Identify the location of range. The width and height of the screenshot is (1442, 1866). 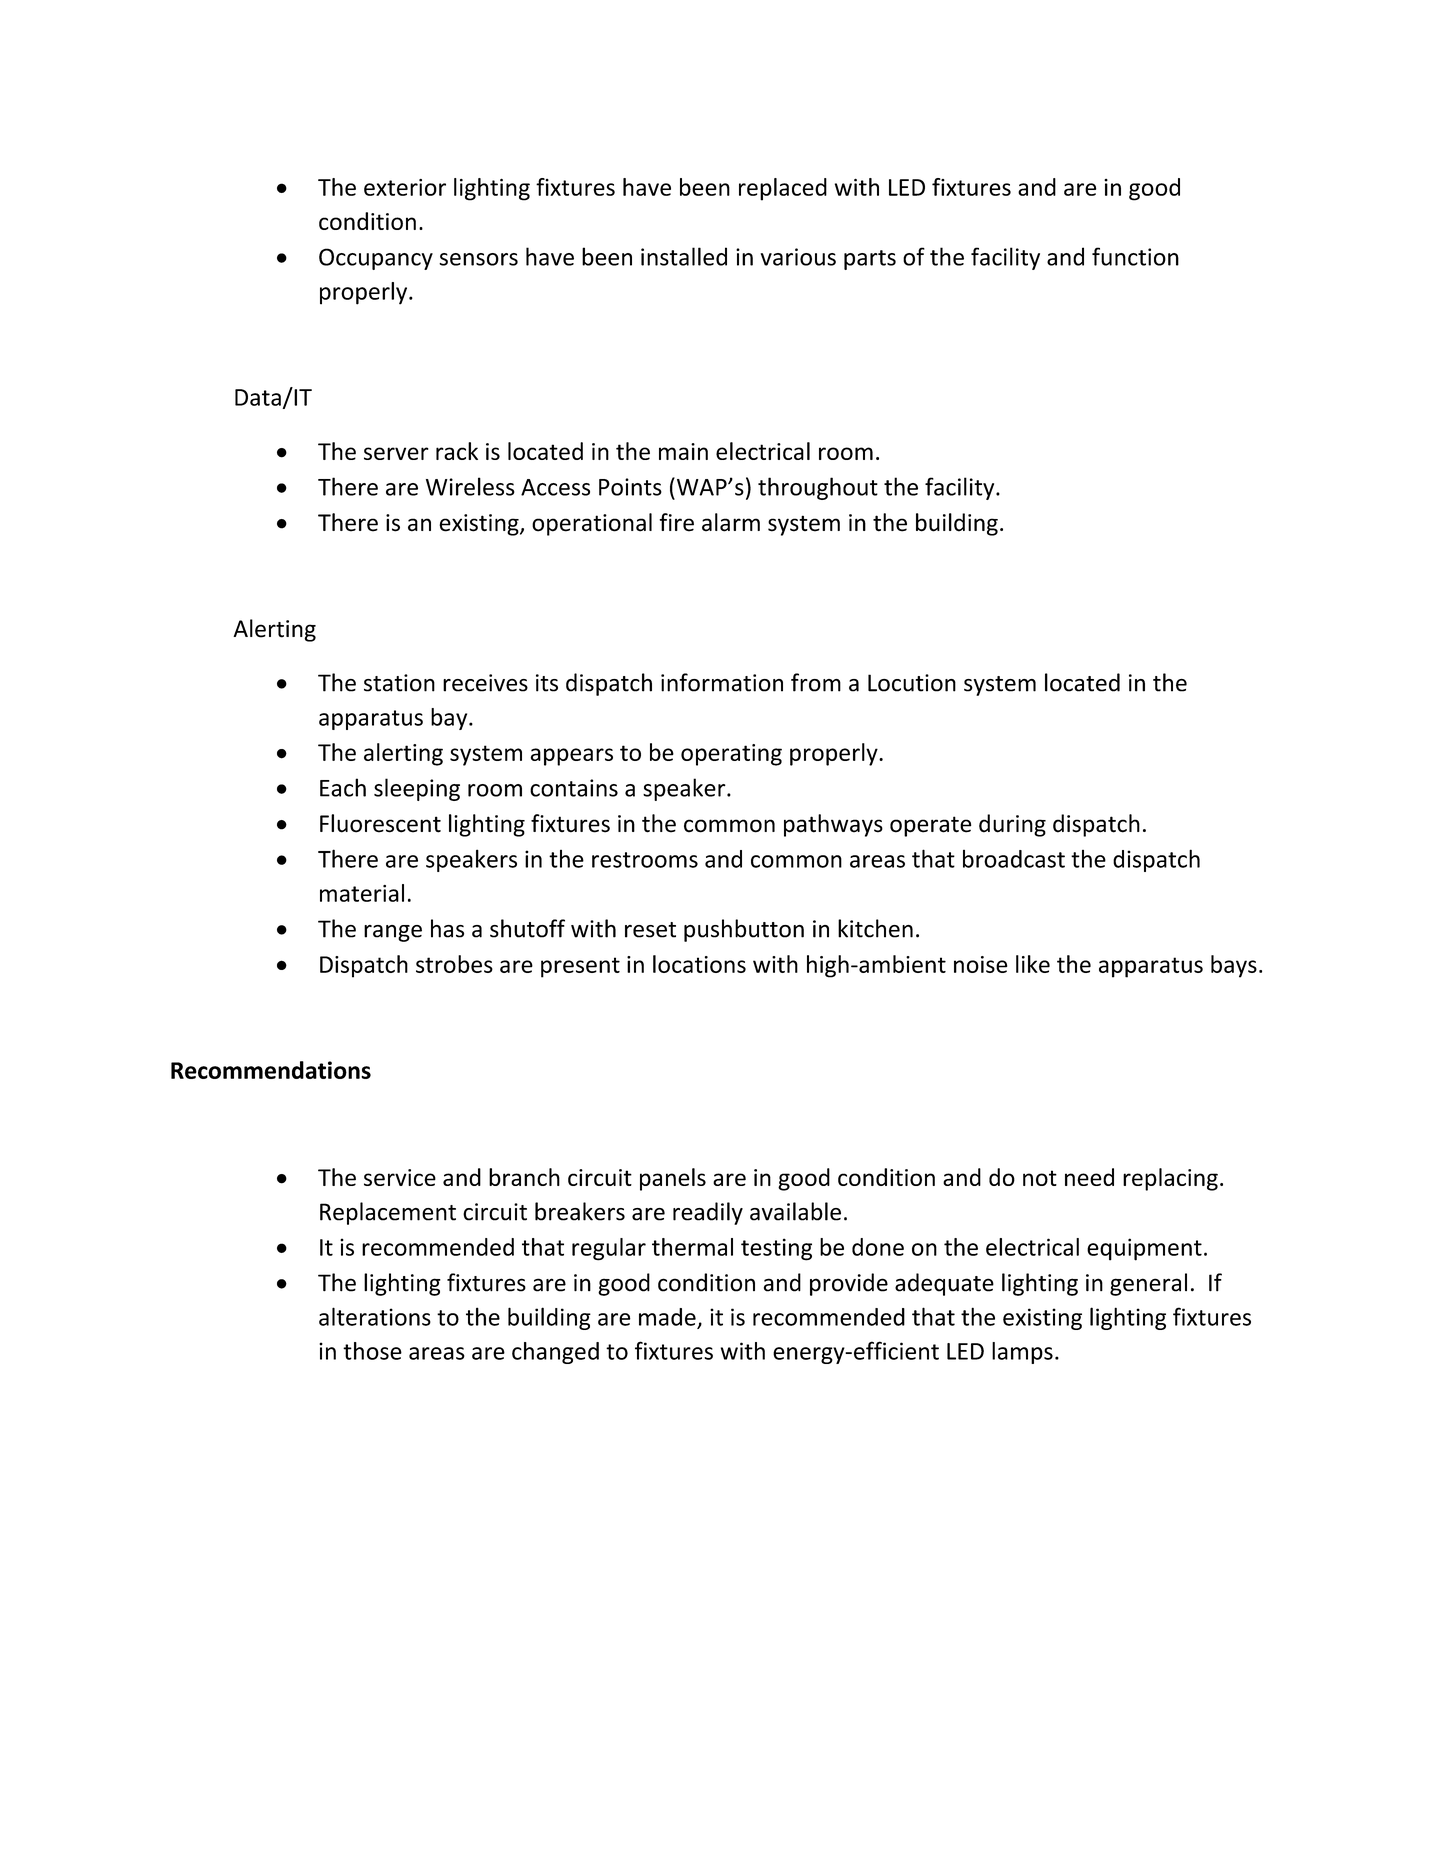
(393, 933).
